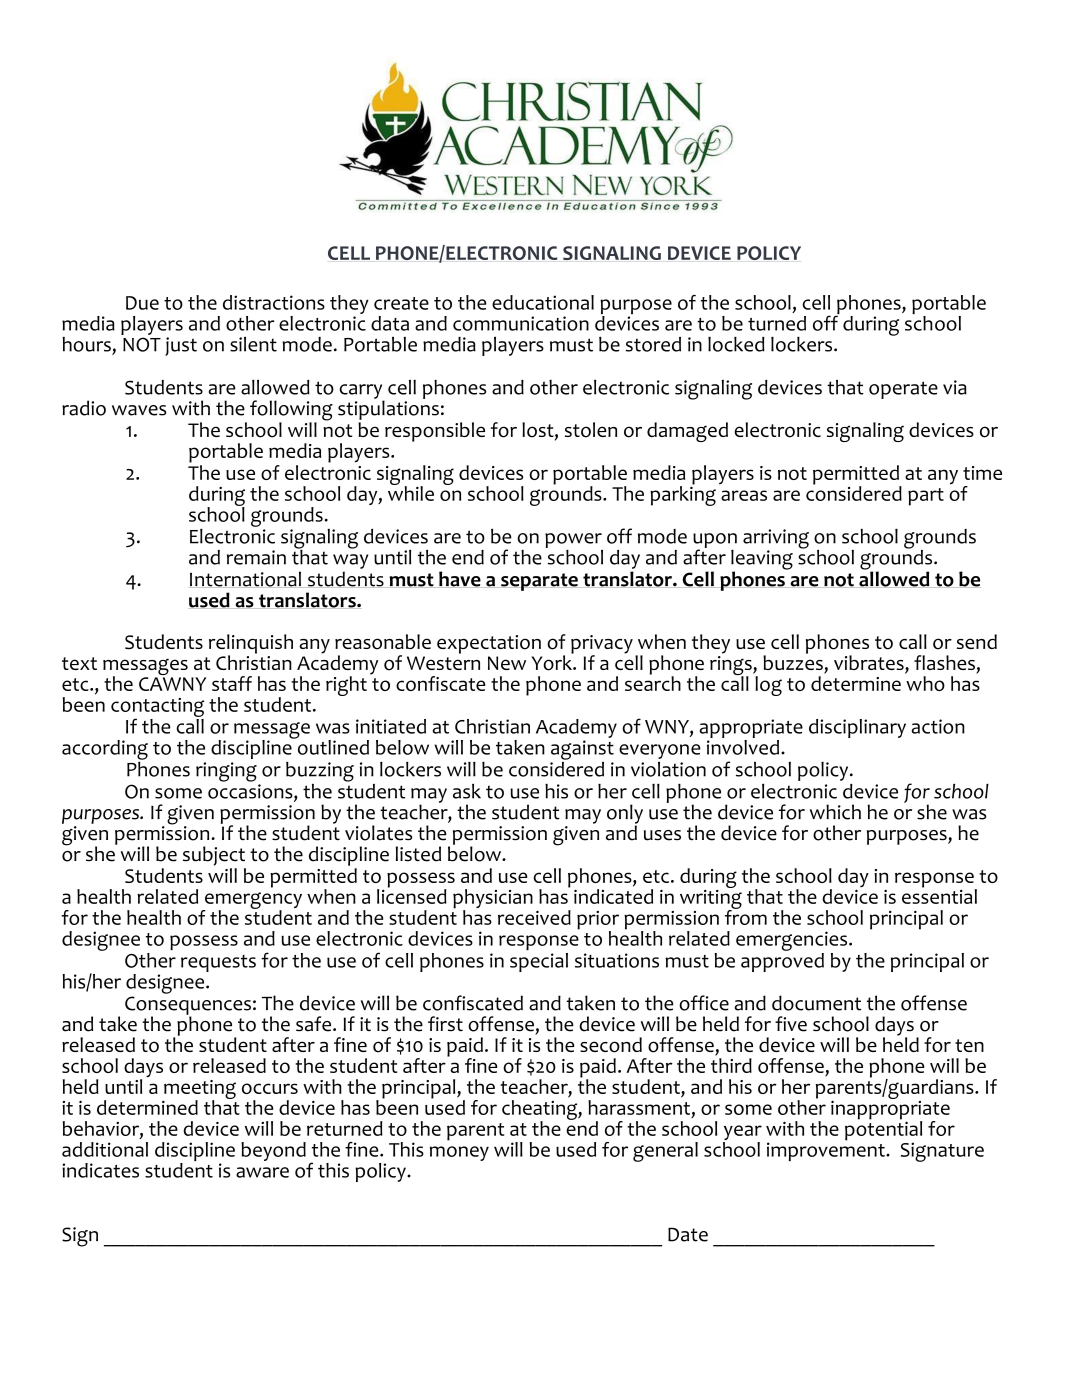 The image size is (1066, 1380). What do you see at coordinates (226, 772) in the document?
I see `ringing` at bounding box center [226, 772].
